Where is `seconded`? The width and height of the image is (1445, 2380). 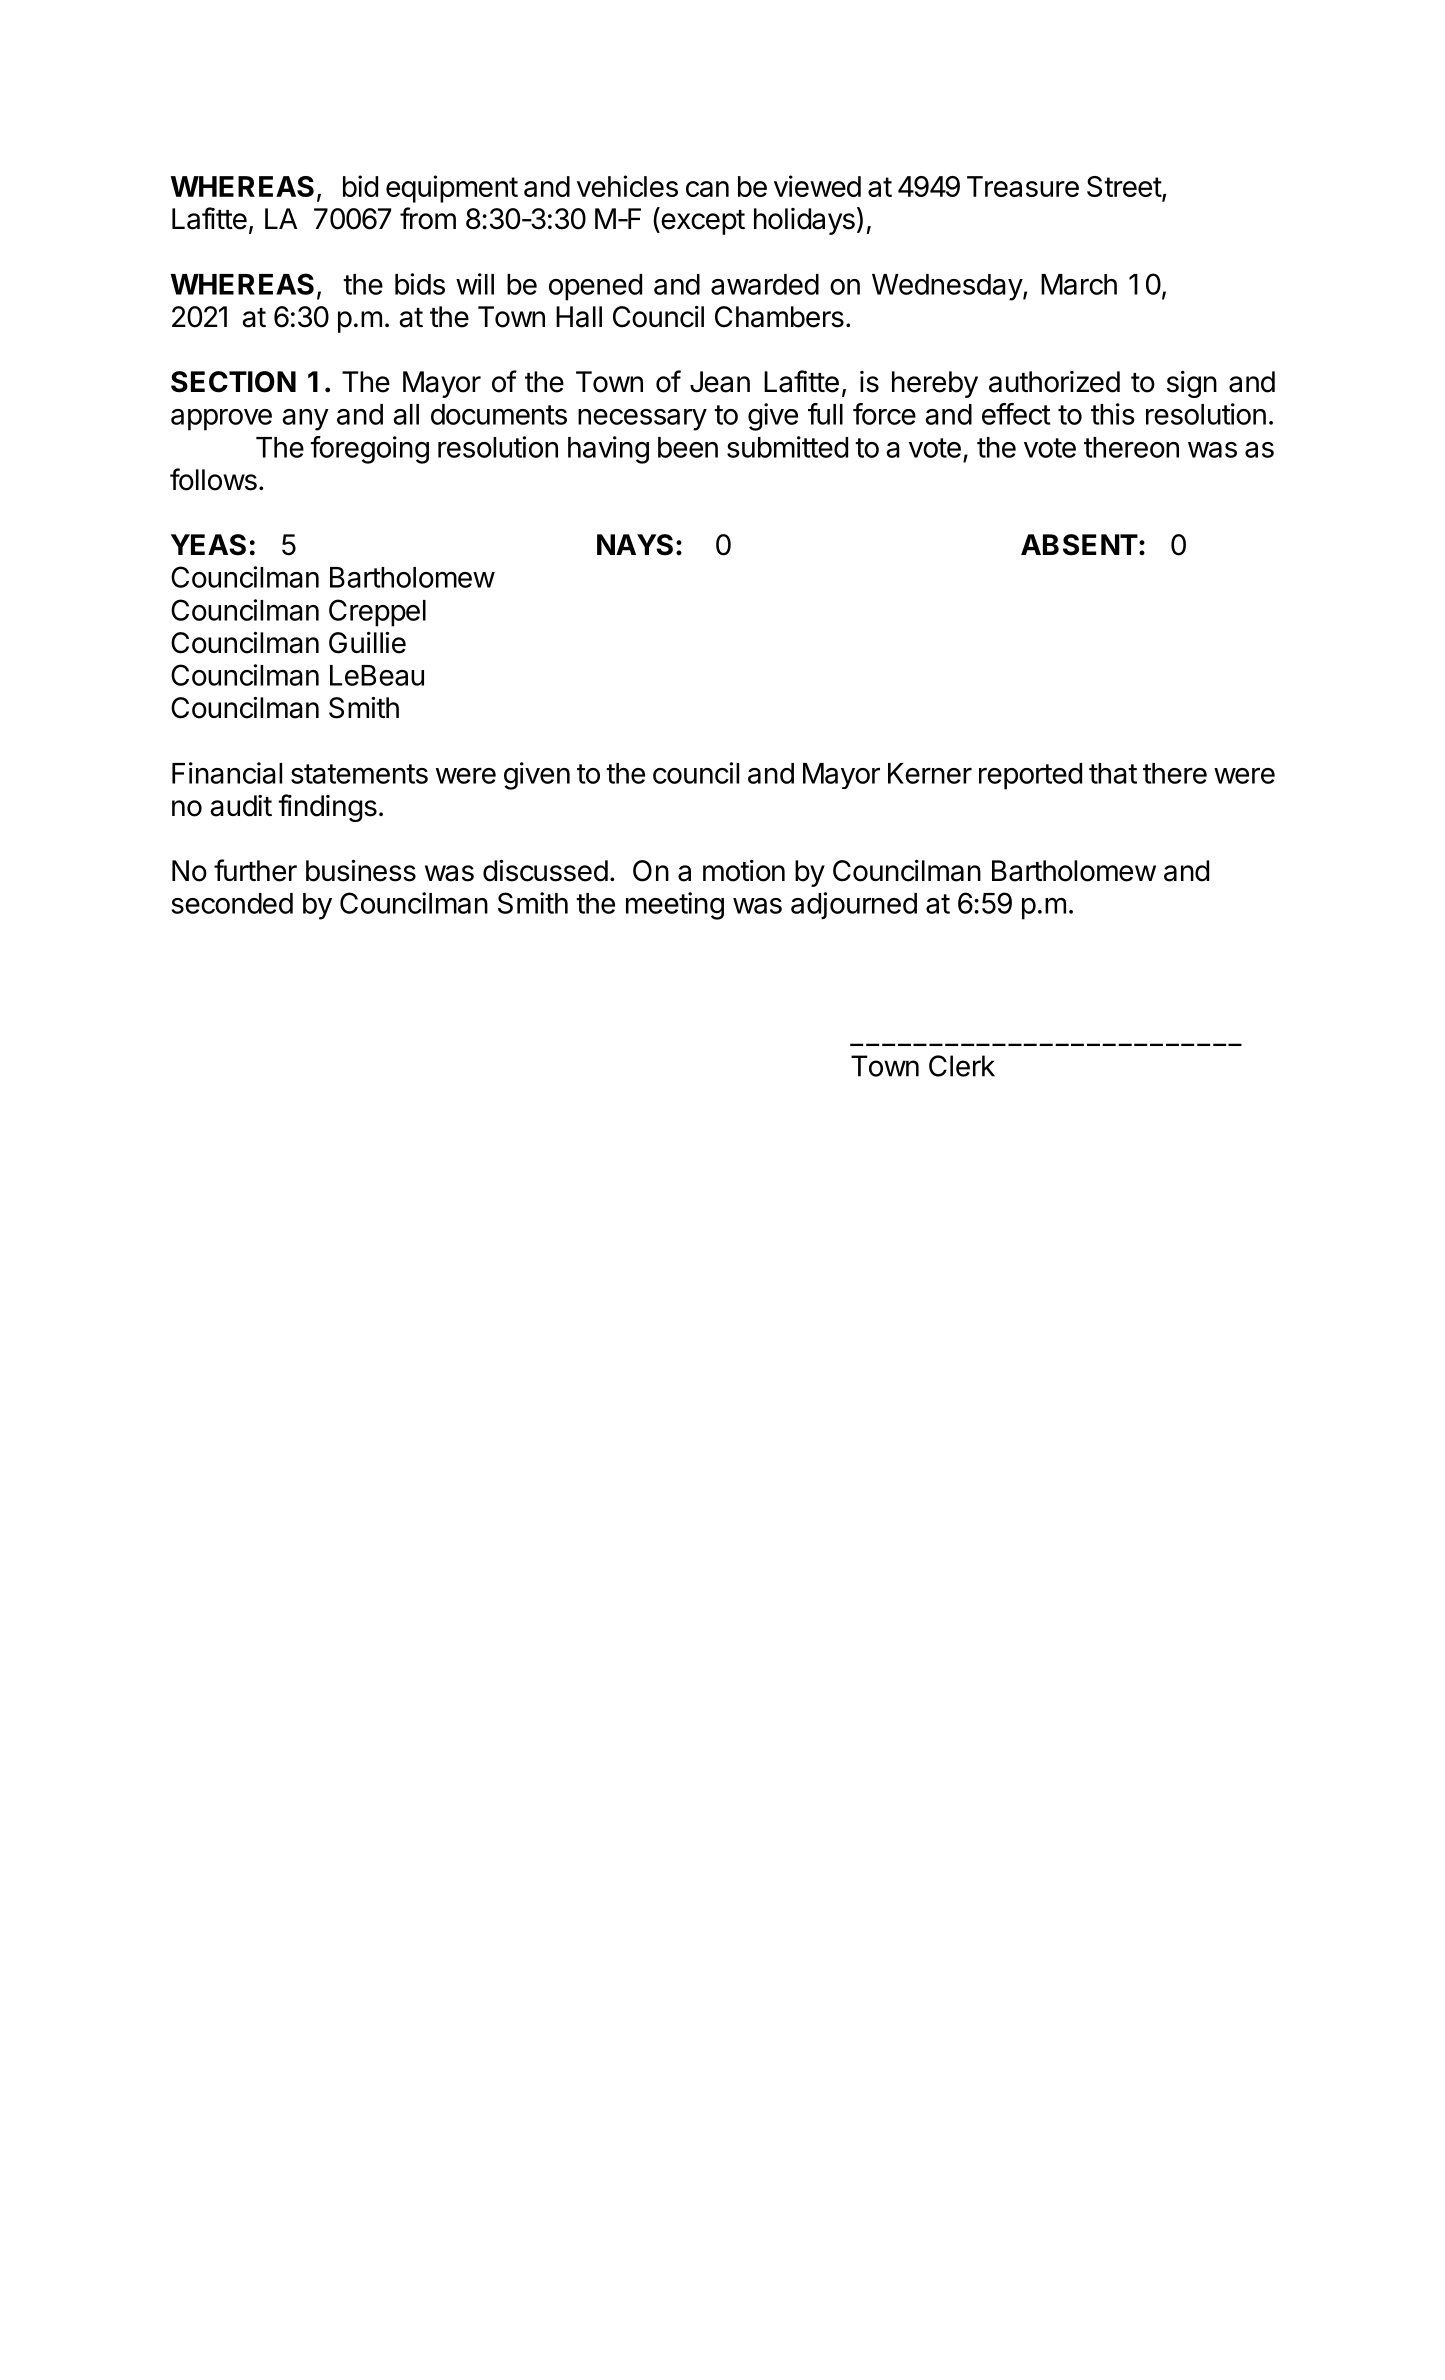 seconded is located at coordinates (232, 903).
